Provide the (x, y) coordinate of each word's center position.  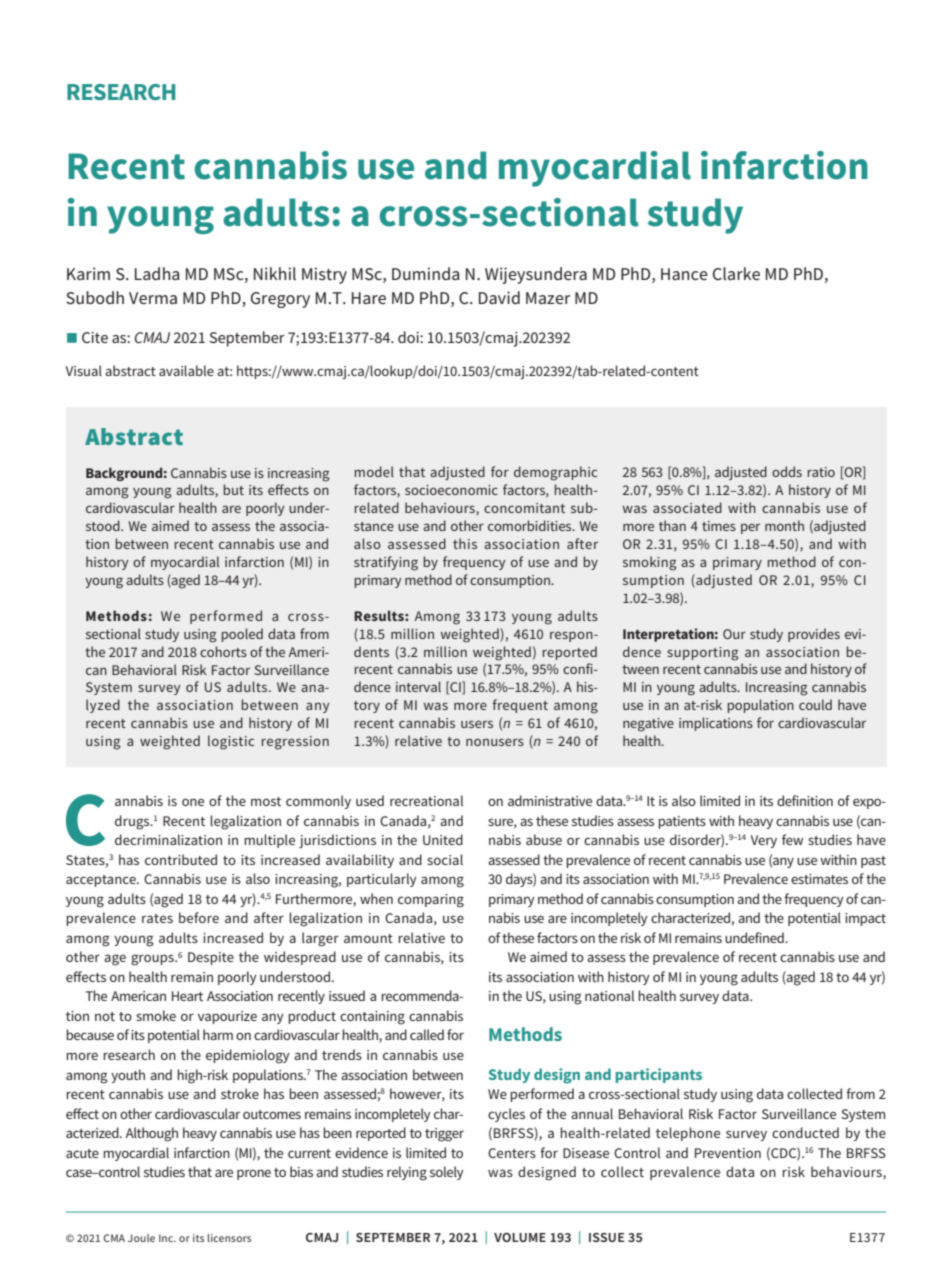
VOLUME (520, 1237)
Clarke (736, 273)
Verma (153, 298)
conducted (805, 1132)
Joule (141, 1238)
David (499, 297)
